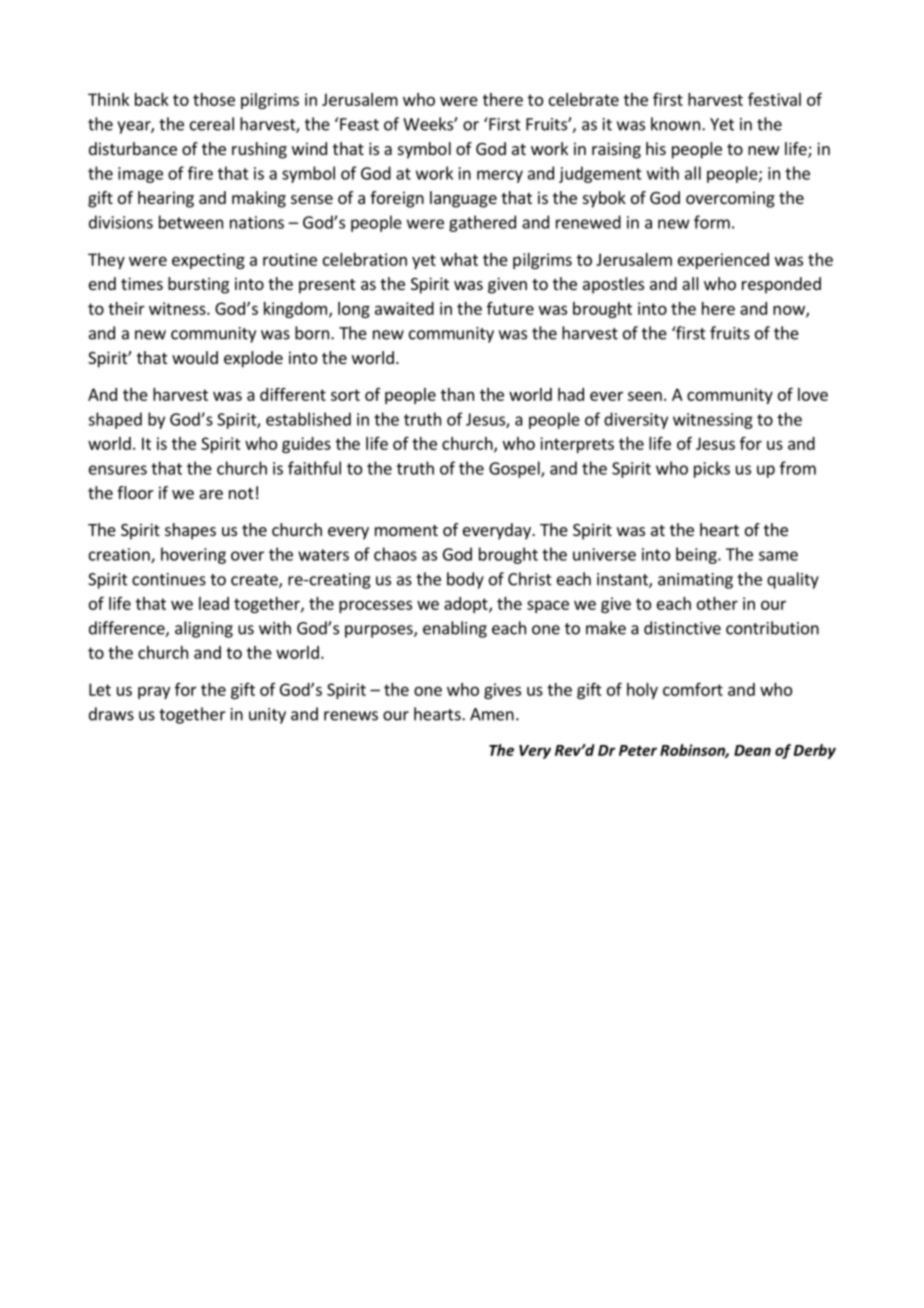  What do you see at coordinates (359, 124) in the image?
I see `Feast` at bounding box center [359, 124].
